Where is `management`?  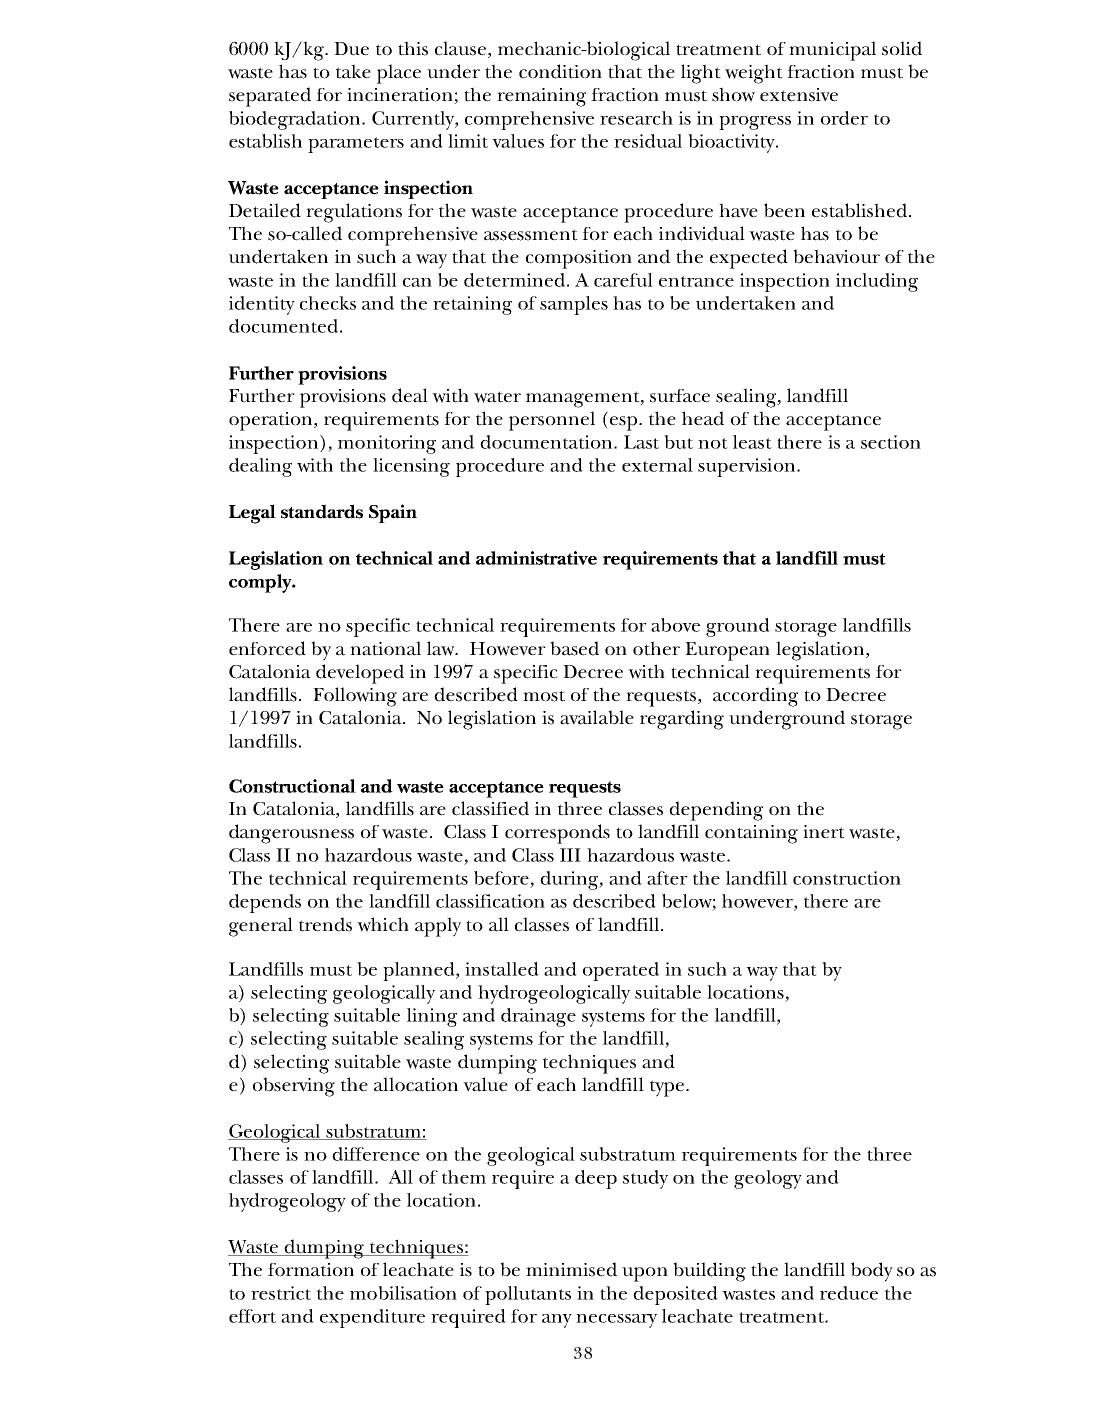
management is located at coordinates (584, 399).
